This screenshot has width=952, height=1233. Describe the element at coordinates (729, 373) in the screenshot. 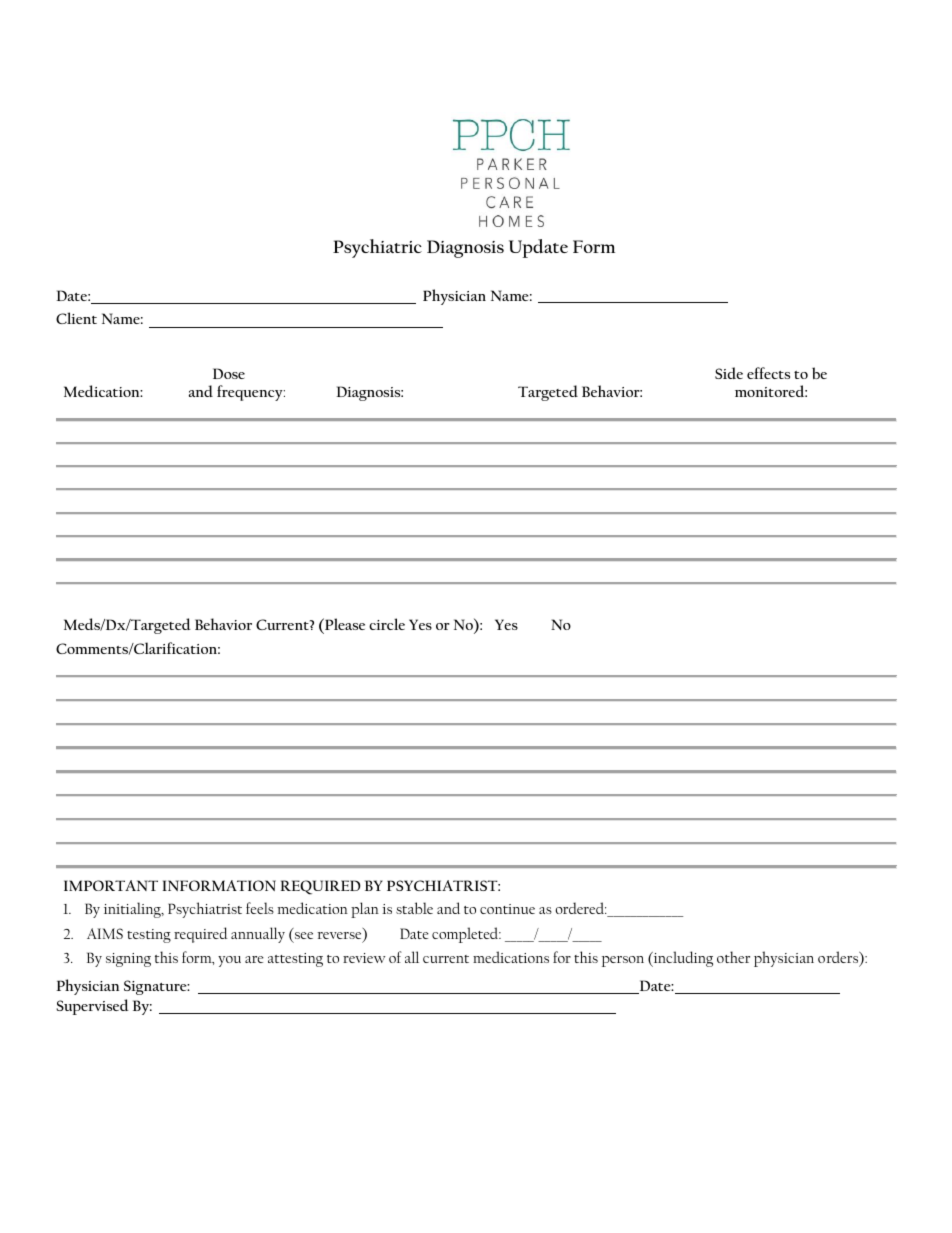

I see `Side` at that location.
